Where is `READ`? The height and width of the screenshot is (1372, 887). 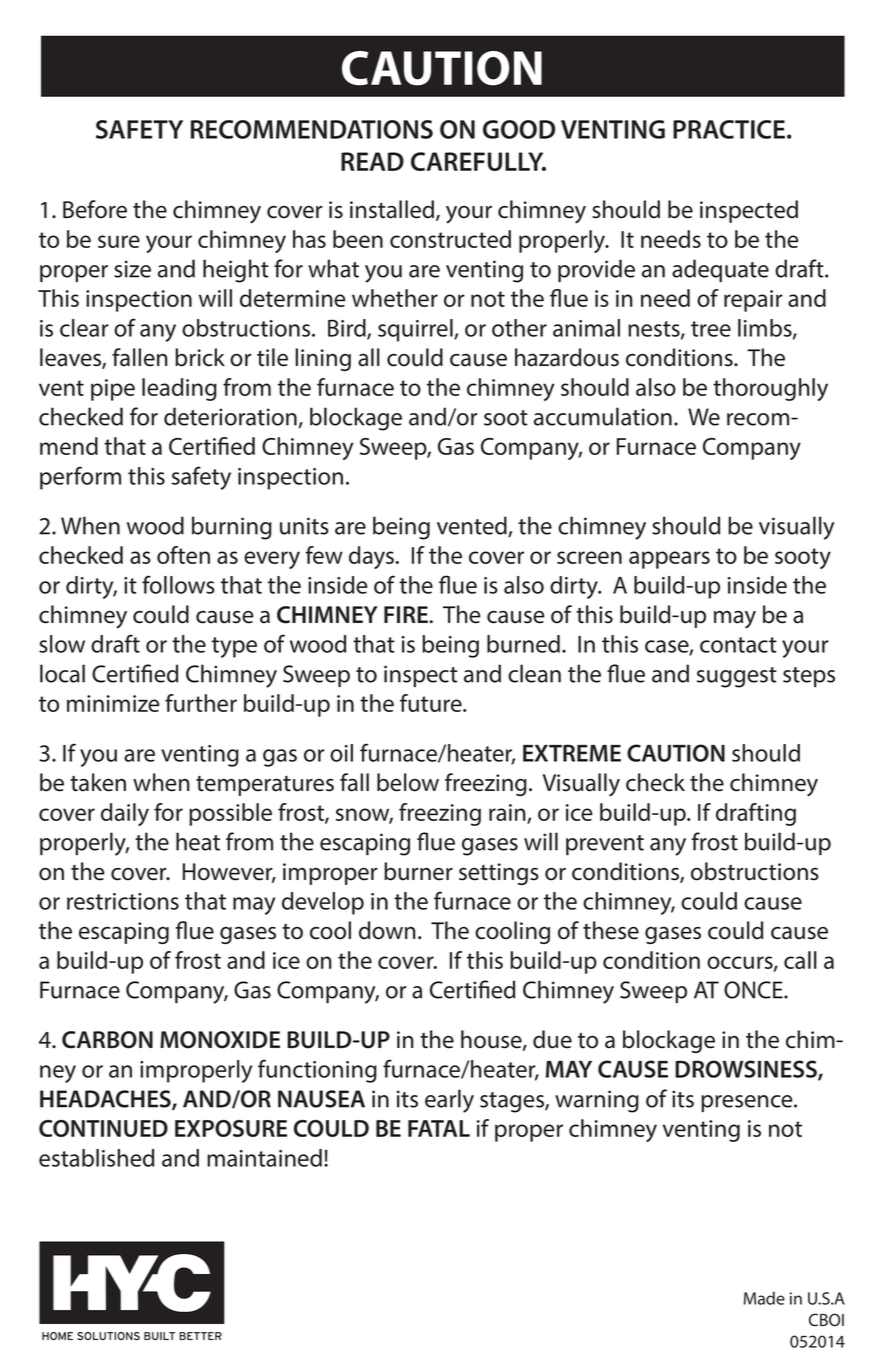
READ is located at coordinates (372, 161).
